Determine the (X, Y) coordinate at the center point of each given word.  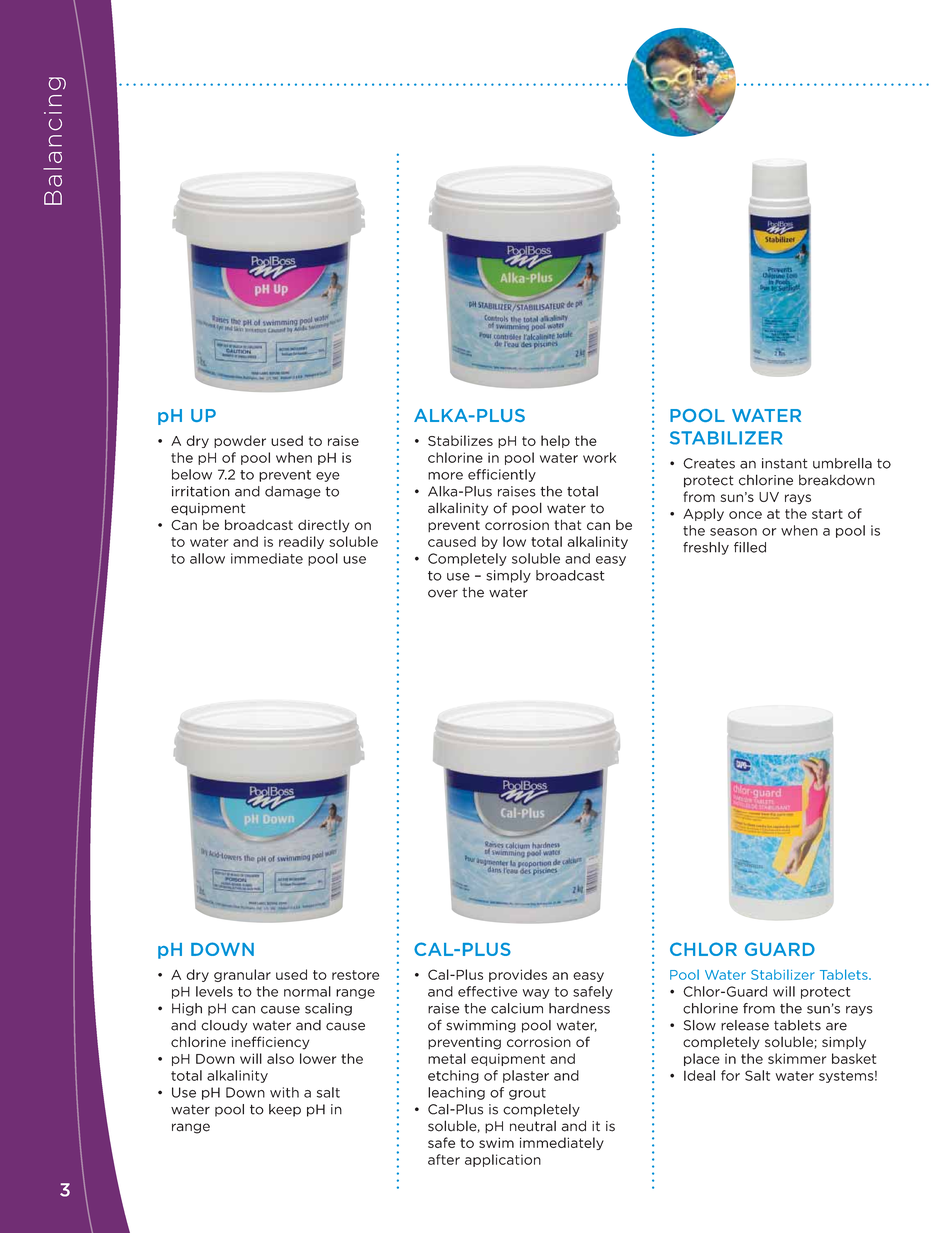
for (730, 1075)
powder (240, 441)
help (555, 441)
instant (785, 463)
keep (285, 1110)
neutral (533, 1126)
